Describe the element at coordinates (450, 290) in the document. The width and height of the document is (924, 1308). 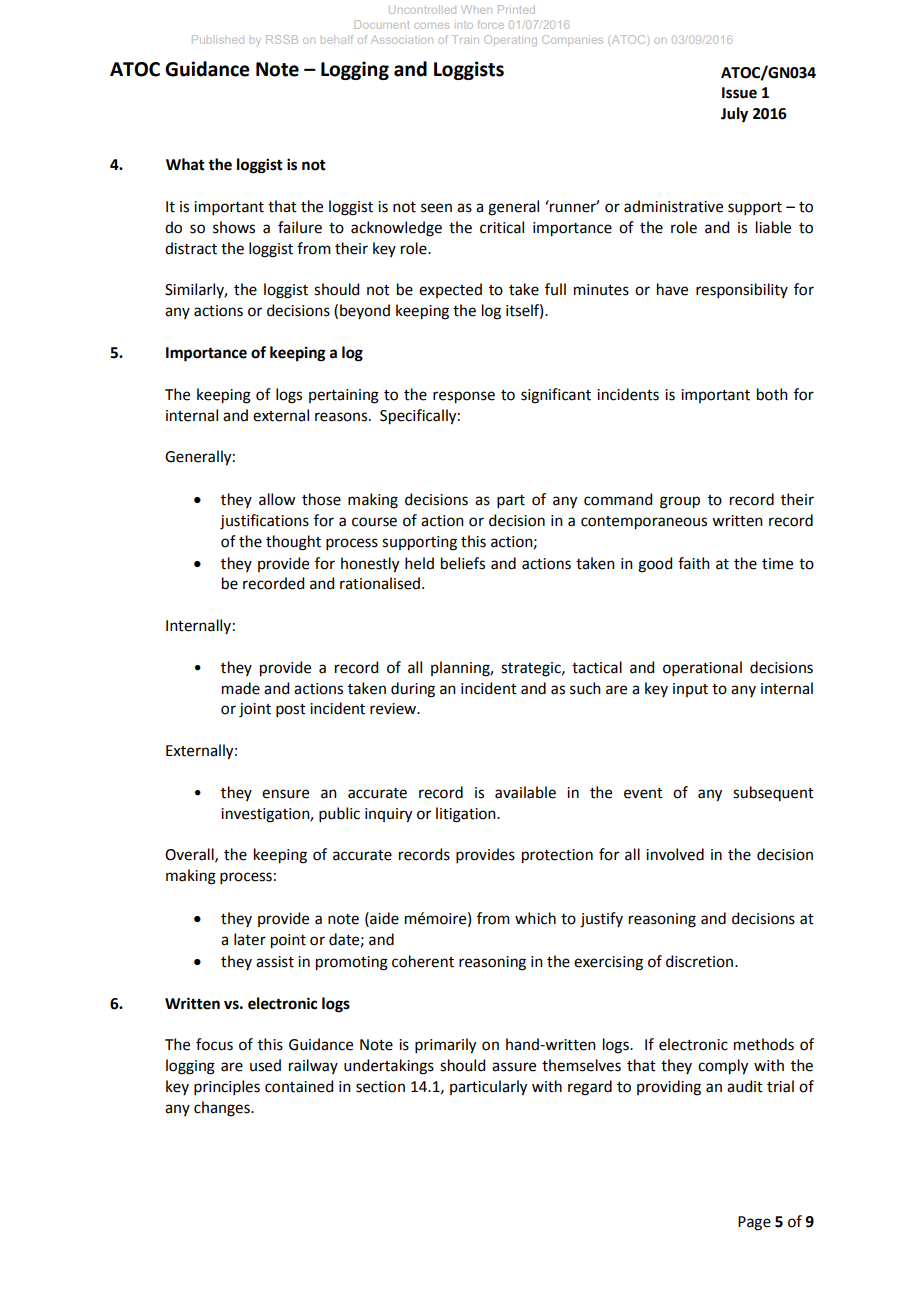
I see `expected` at that location.
